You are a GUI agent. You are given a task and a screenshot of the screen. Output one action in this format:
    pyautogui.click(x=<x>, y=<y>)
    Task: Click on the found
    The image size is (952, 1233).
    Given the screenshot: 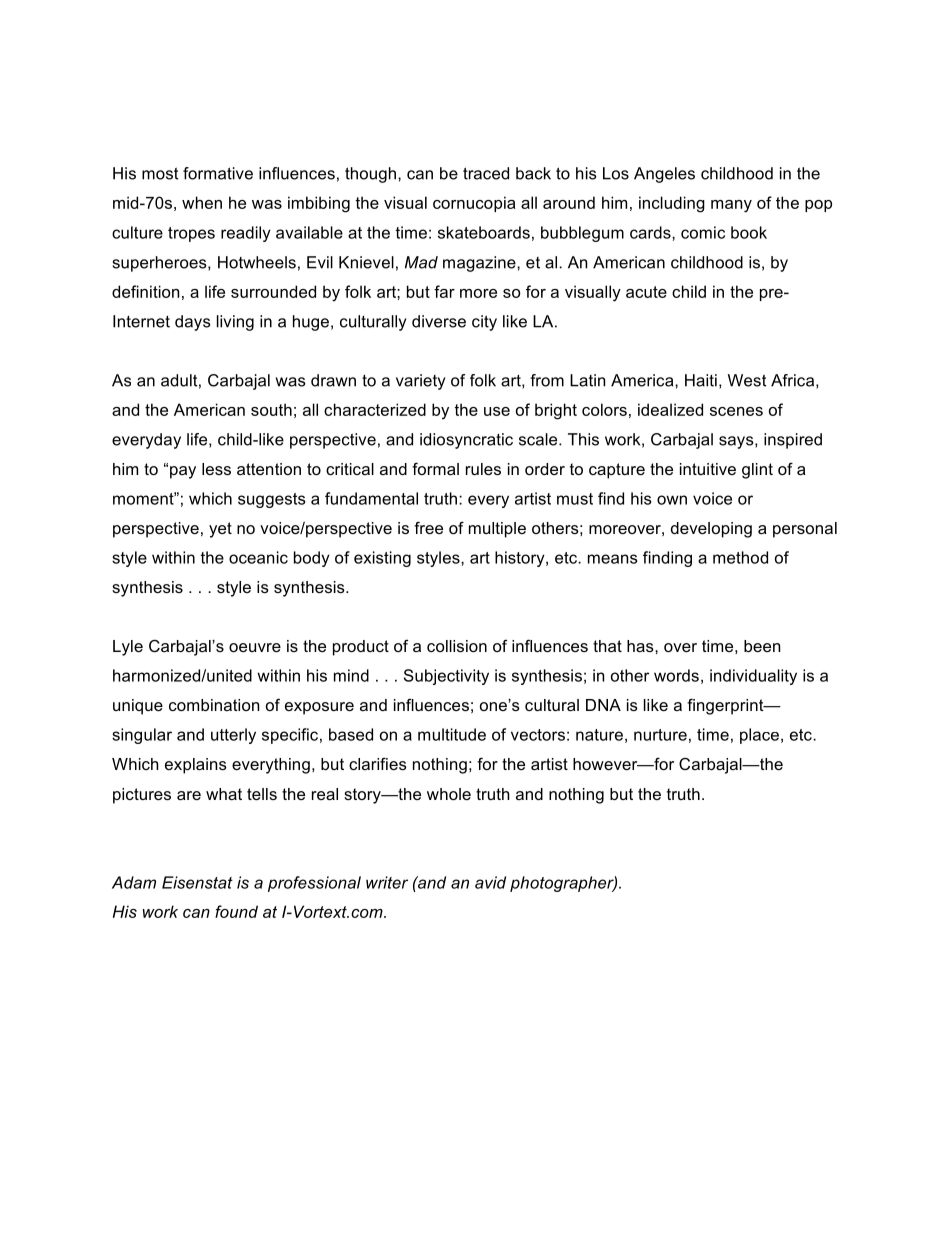 What is the action you would take?
    pyautogui.click(x=236, y=911)
